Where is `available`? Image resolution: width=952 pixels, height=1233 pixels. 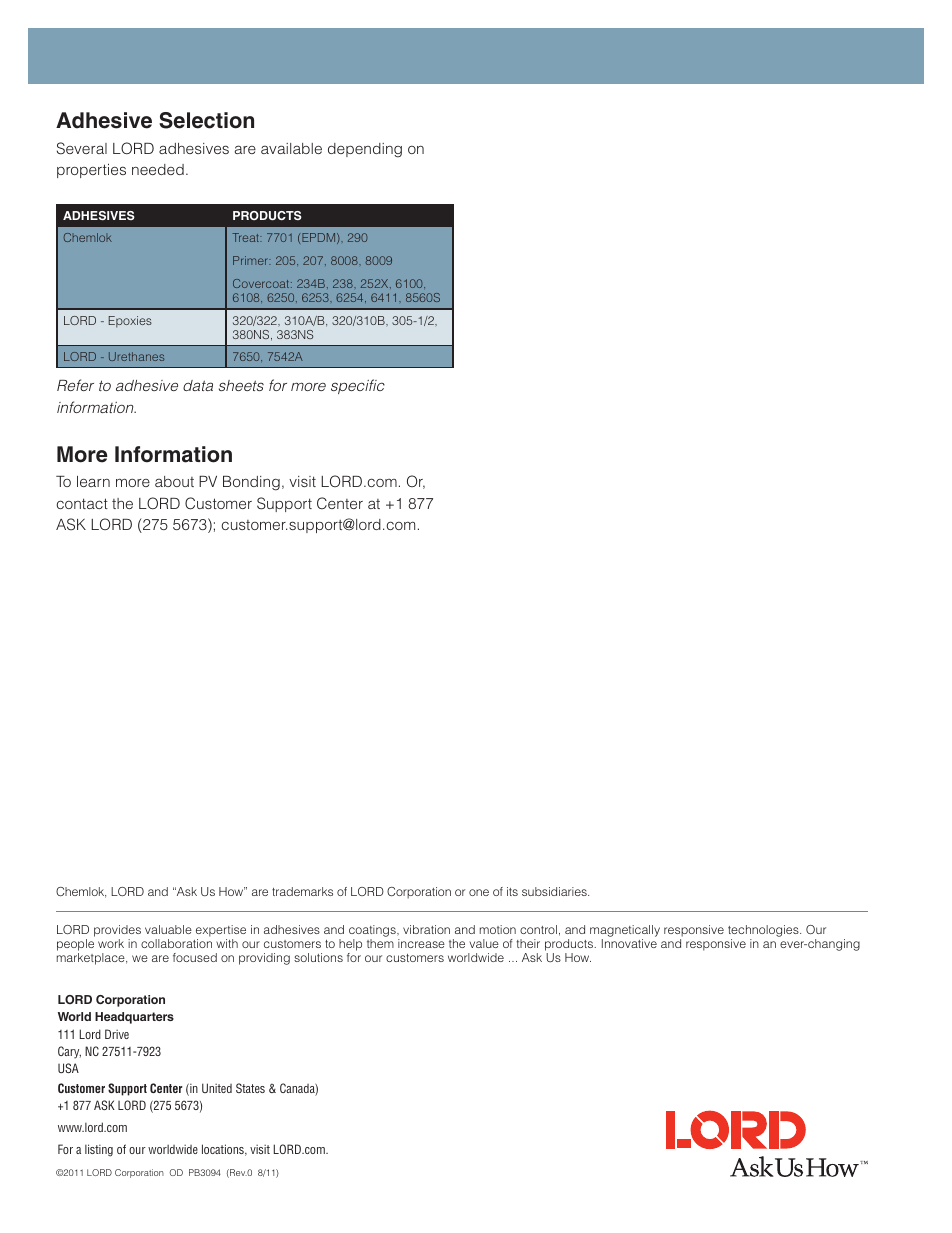
available is located at coordinates (291, 148).
